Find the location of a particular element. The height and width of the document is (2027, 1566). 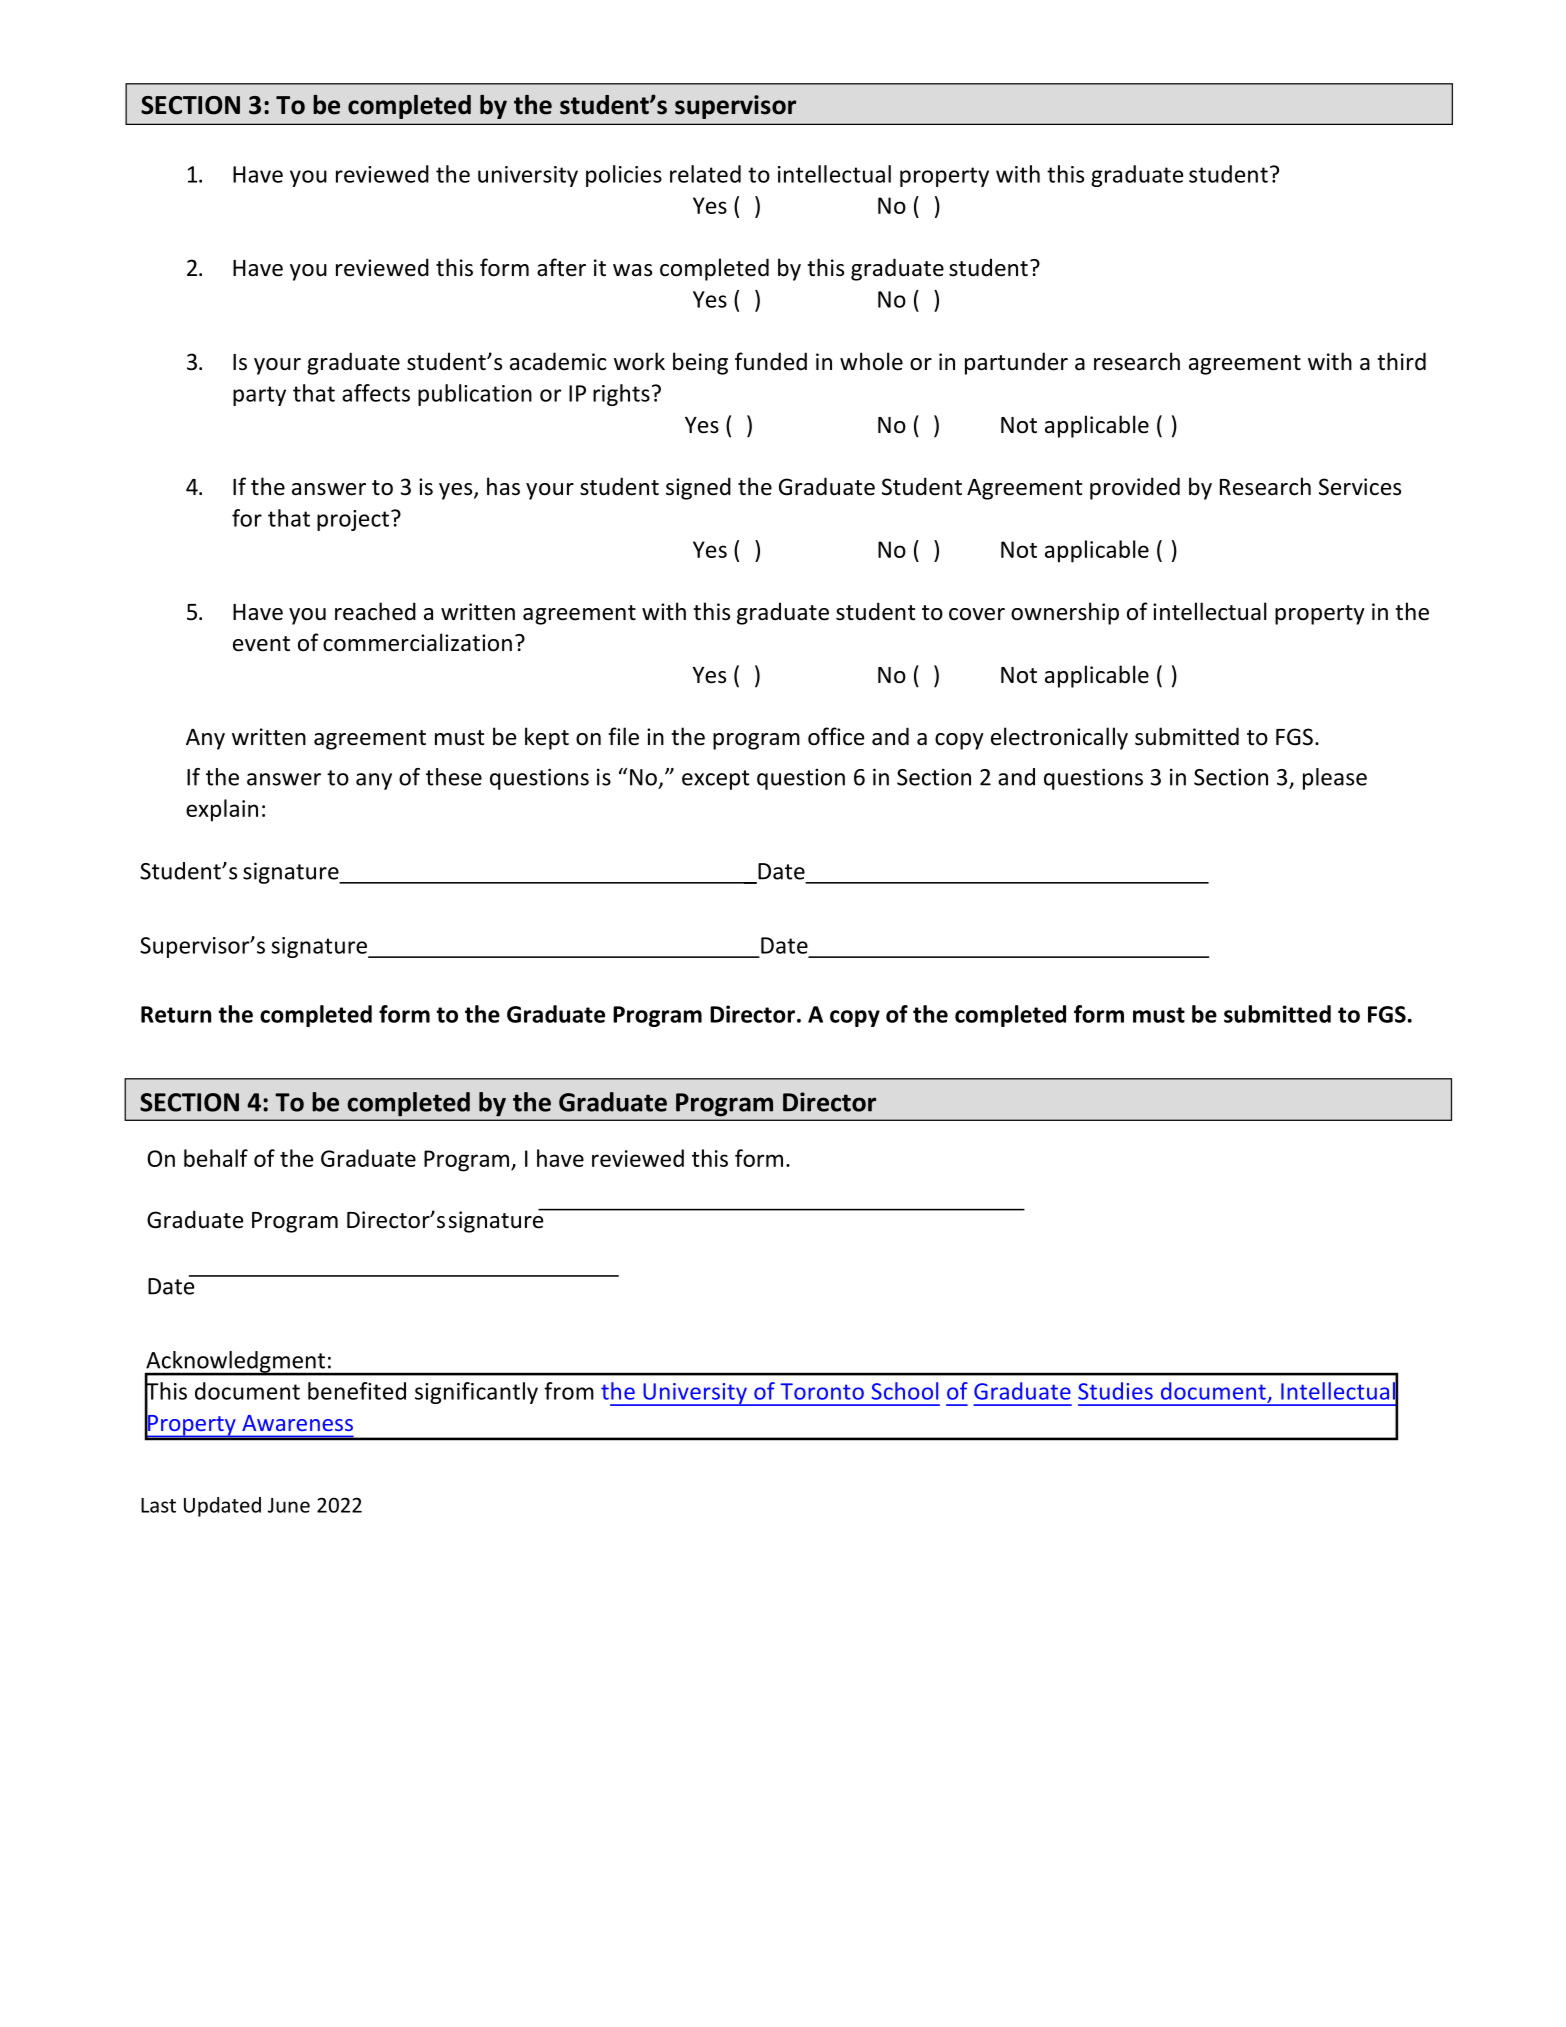

related is located at coordinates (705, 174).
